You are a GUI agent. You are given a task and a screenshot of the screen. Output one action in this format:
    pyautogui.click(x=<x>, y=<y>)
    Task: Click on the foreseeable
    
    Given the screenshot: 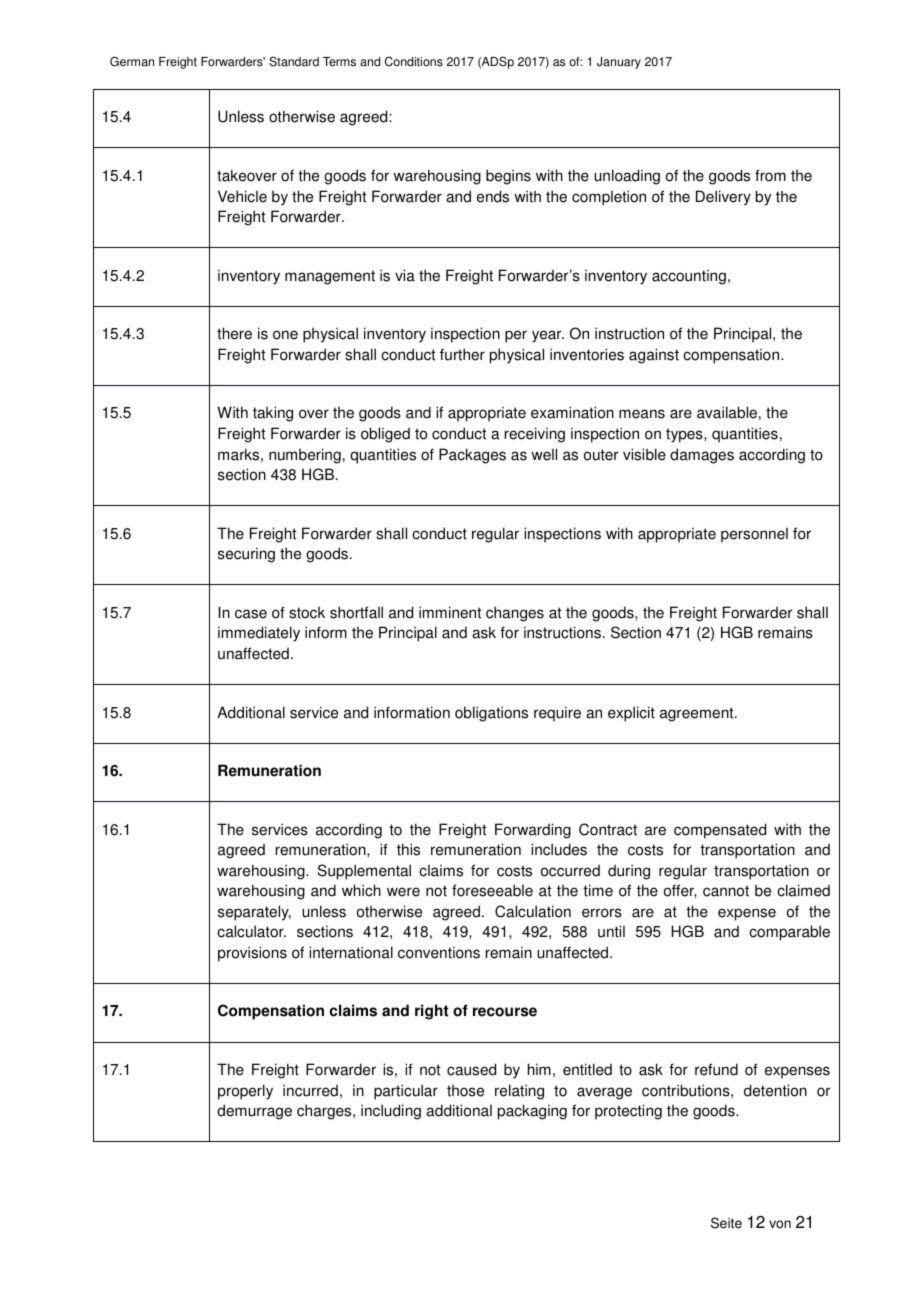 What is the action you would take?
    pyautogui.click(x=492, y=890)
